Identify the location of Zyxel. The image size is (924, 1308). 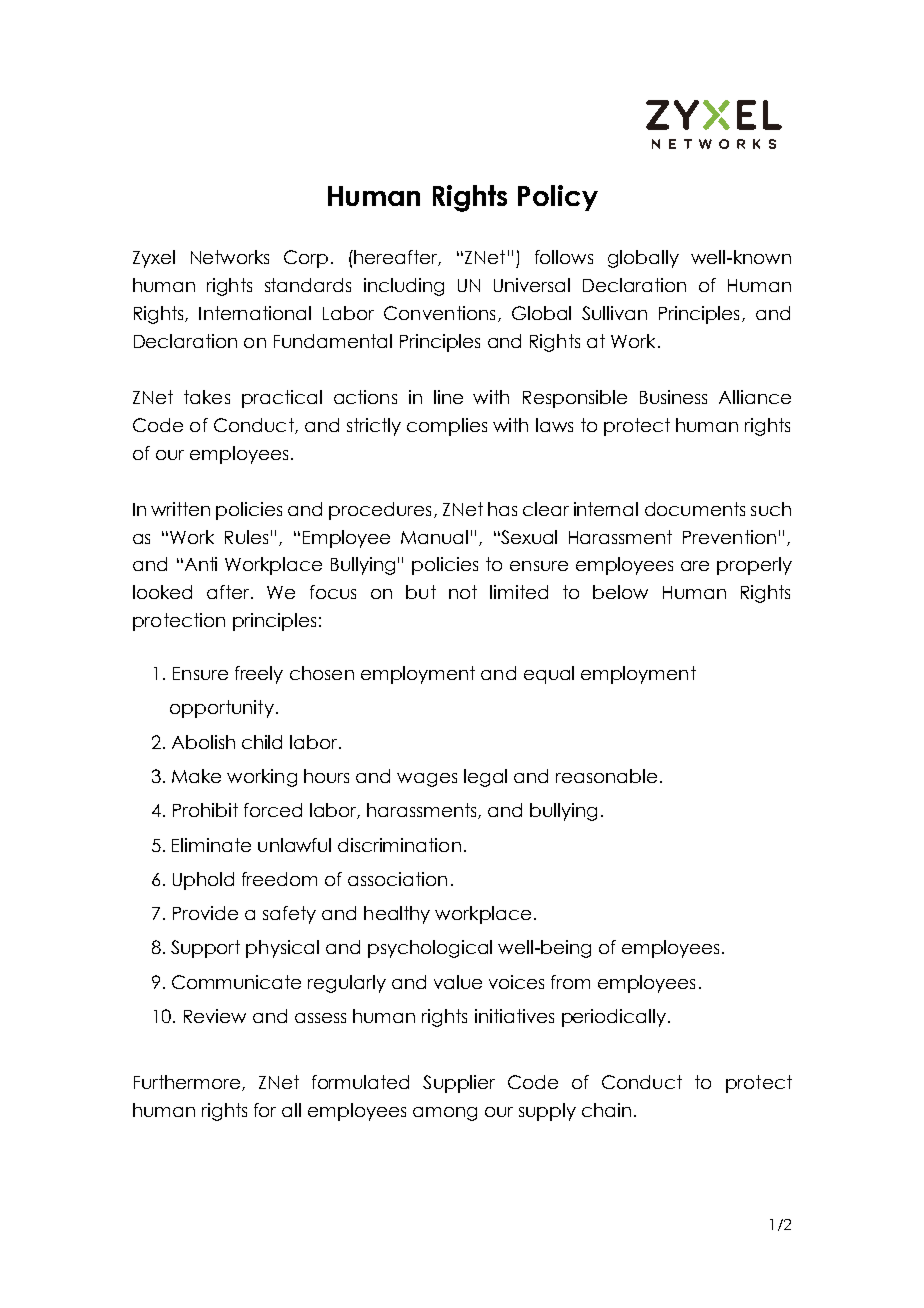
(154, 259).
